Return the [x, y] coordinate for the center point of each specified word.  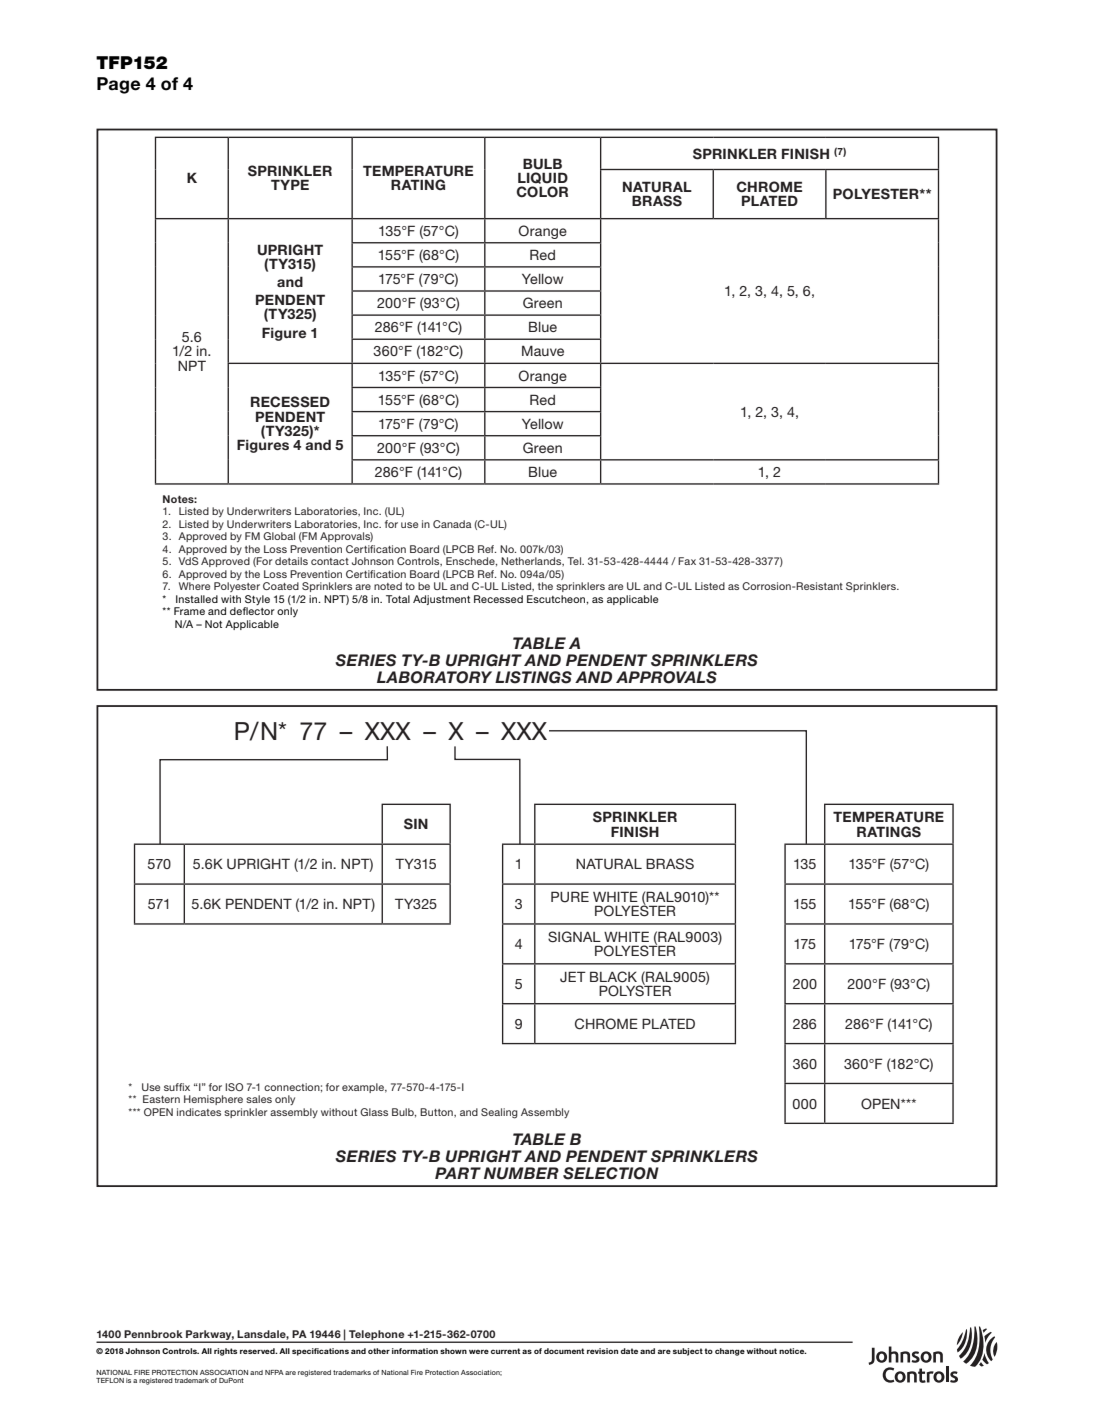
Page [118, 85]
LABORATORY [434, 677]
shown [453, 1351]
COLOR [542, 192]
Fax [687, 561]
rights [225, 1352]
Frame [189, 611]
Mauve [543, 350]
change [730, 1352]
